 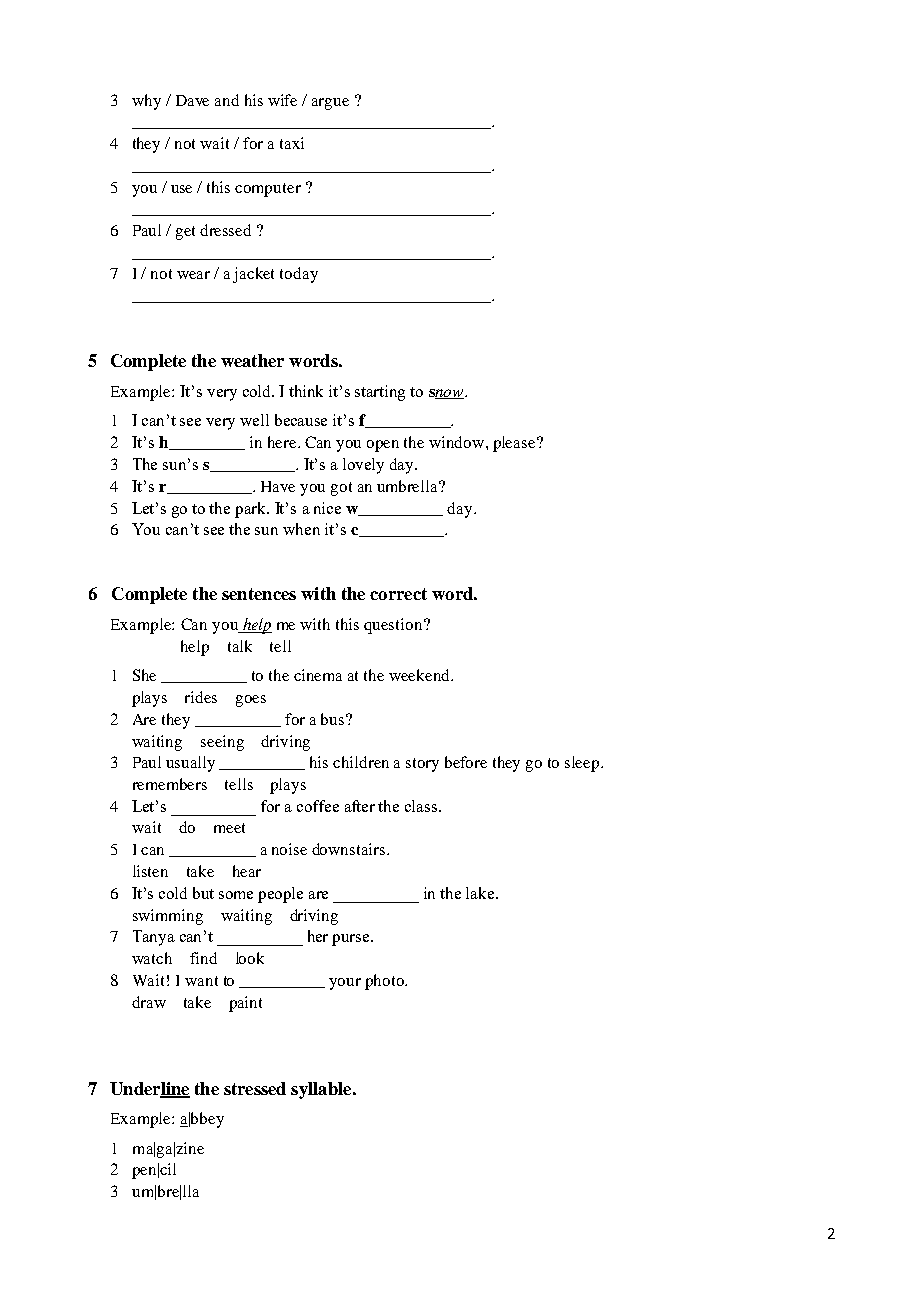 What do you see at coordinates (259, 594) in the image?
I see `sentences` at bounding box center [259, 594].
